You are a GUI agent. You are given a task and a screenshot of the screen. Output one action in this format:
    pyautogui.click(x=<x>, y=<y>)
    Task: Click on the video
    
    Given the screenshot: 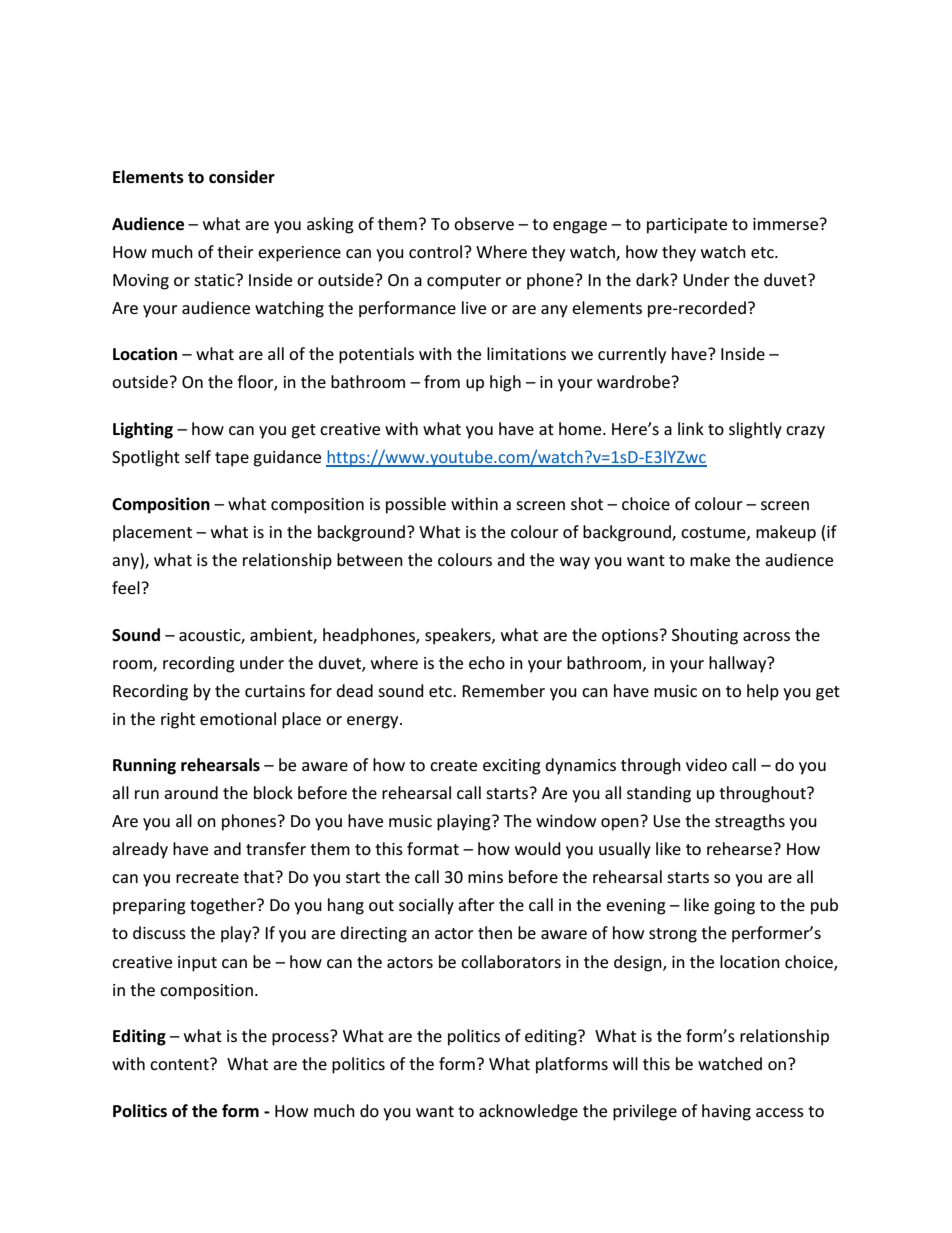 What is the action you would take?
    pyautogui.click(x=706, y=764)
